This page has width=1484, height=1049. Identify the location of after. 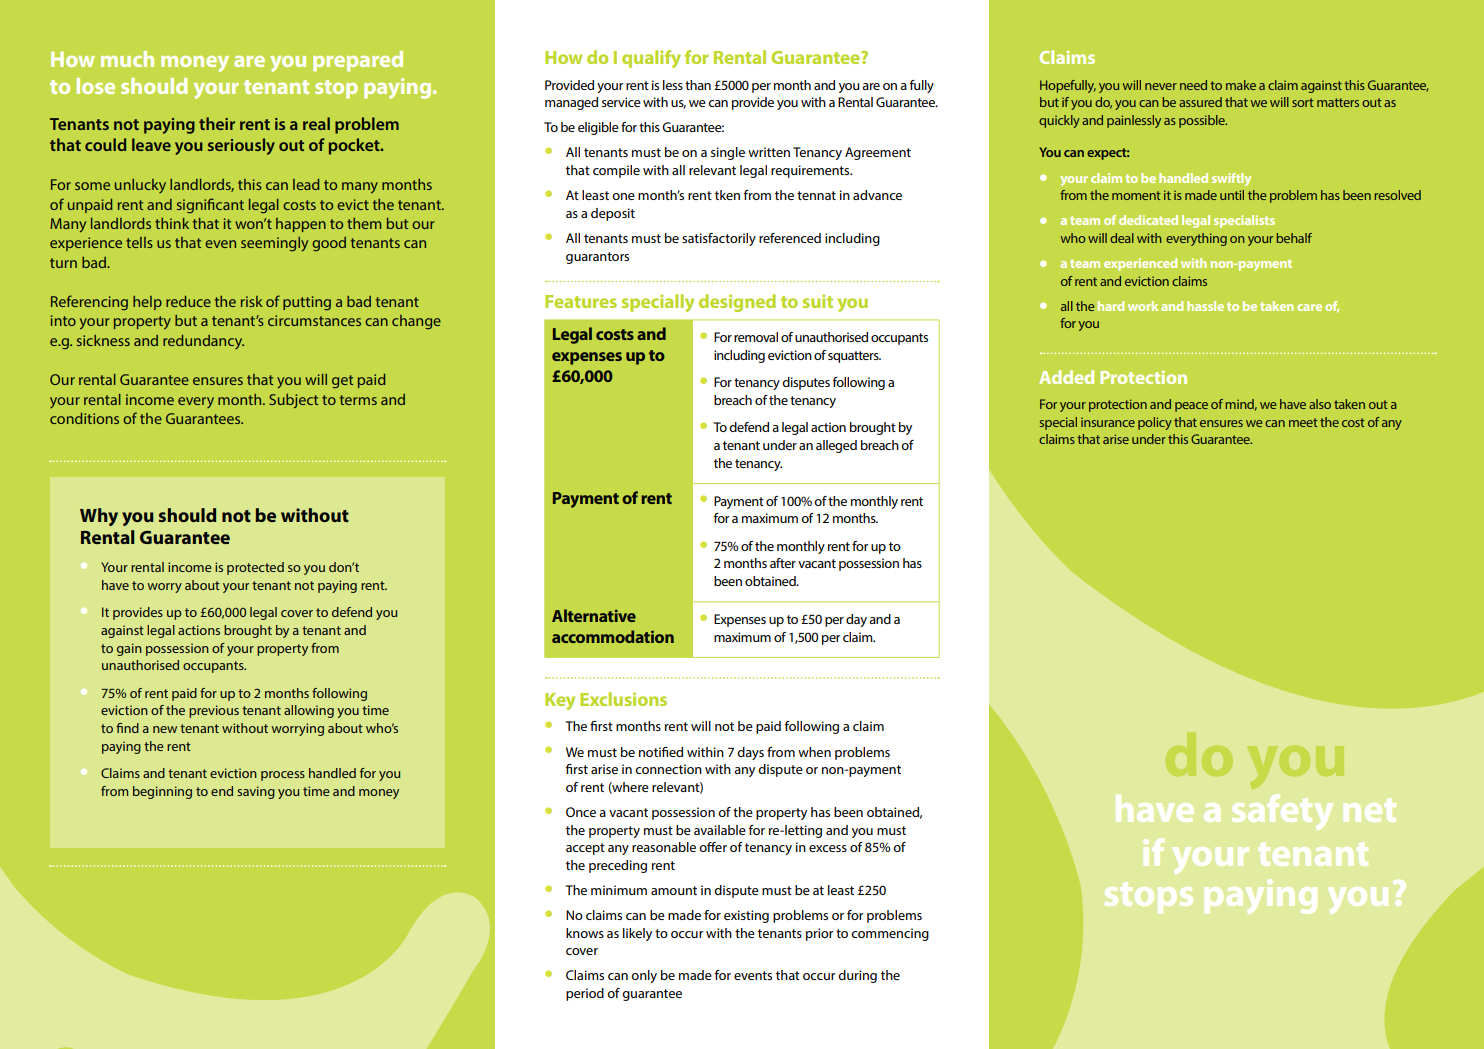
(783, 563).
